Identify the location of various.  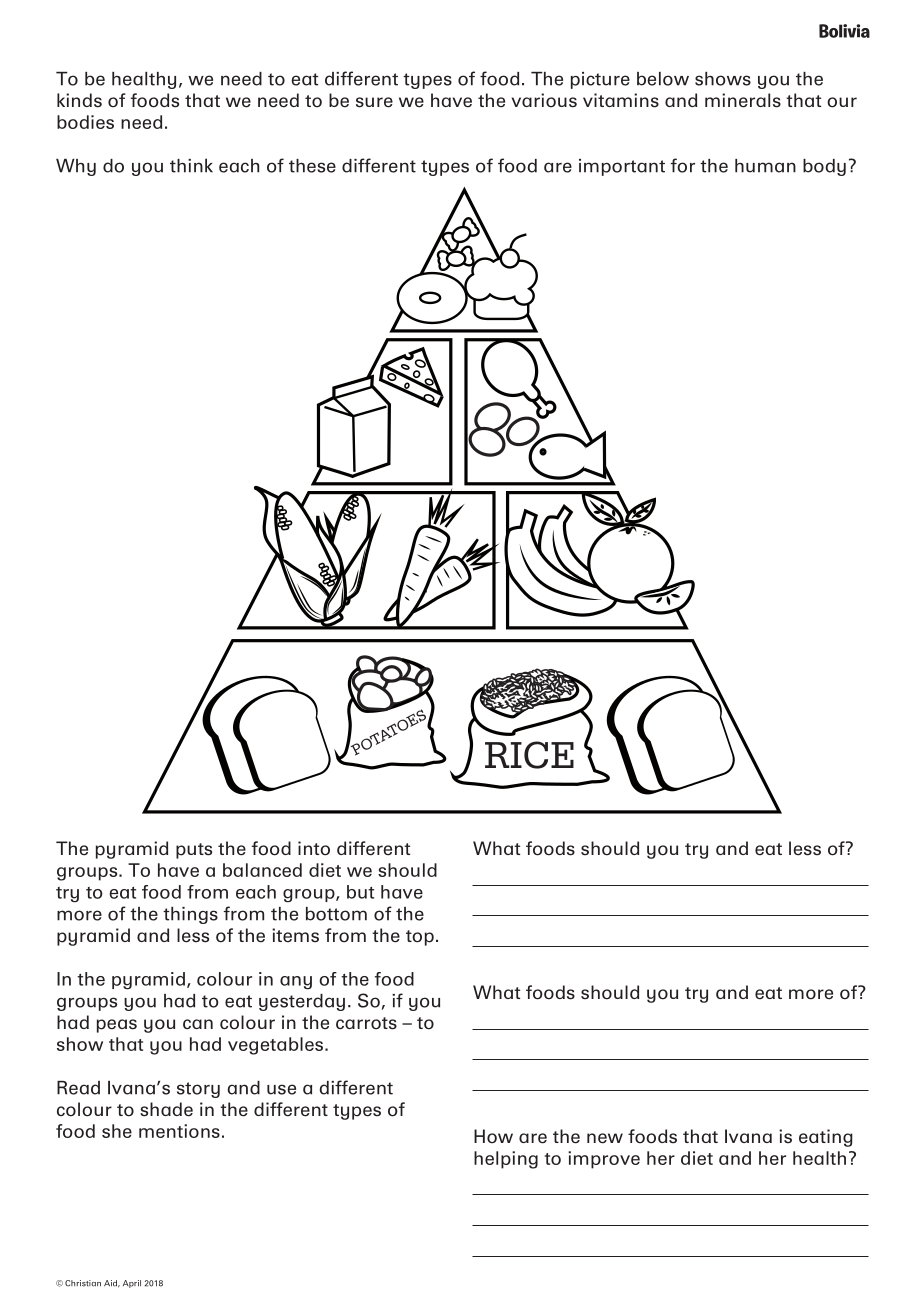
(544, 100).
